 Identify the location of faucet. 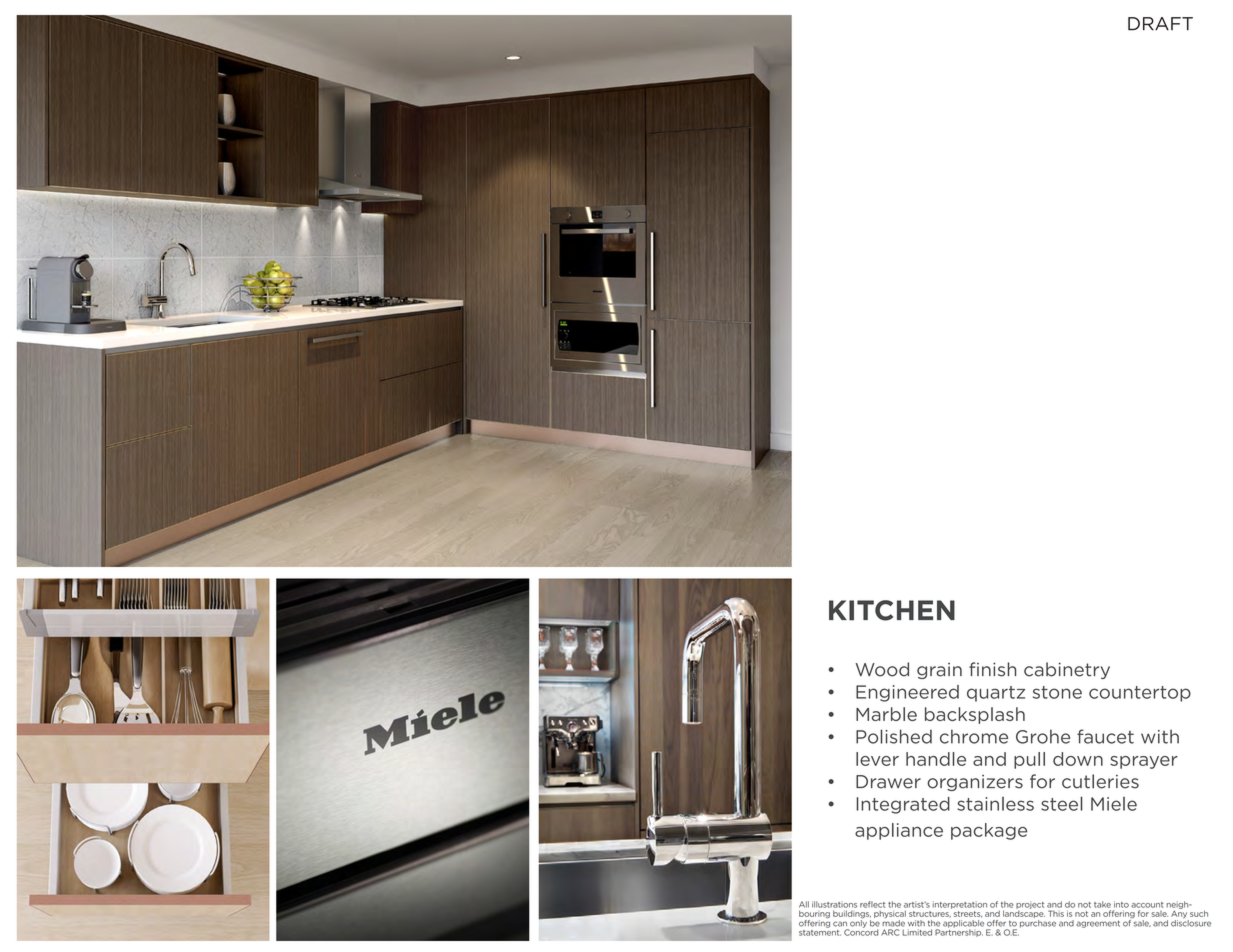
(1105, 736).
